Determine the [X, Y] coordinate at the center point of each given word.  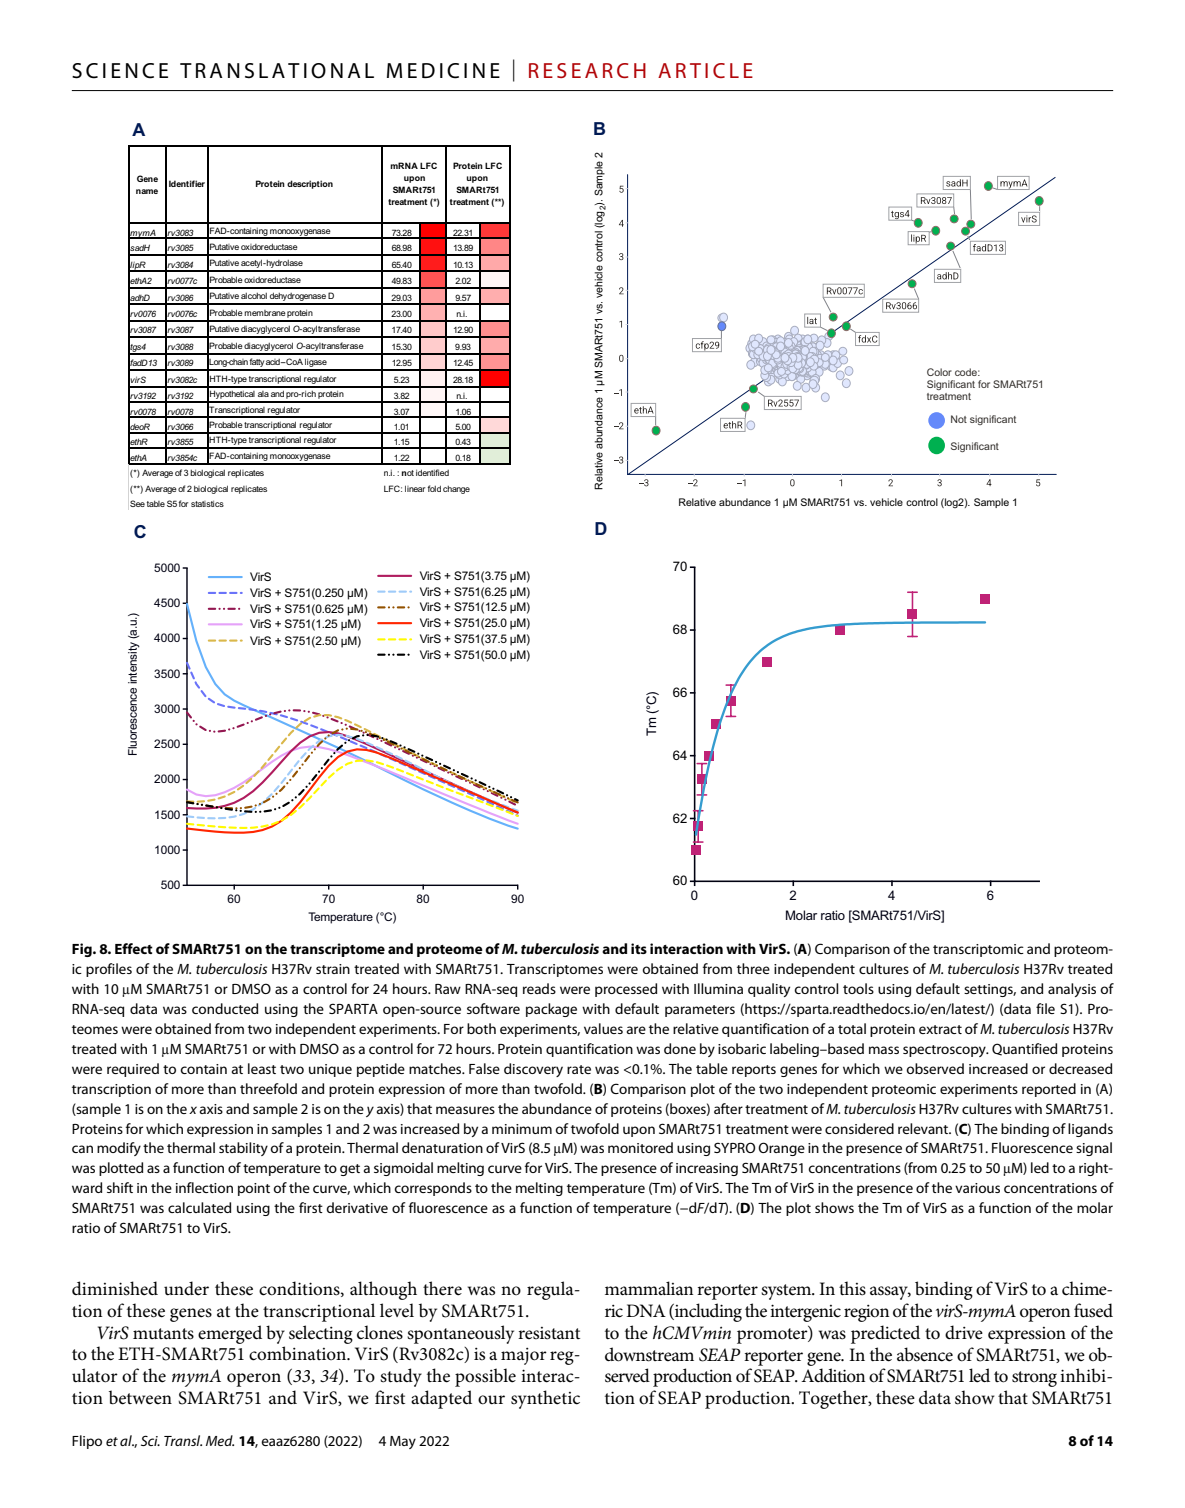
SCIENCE [120, 71]
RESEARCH [587, 70]
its [639, 948]
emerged [230, 1334]
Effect [134, 948]
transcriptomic [978, 950]
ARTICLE [705, 70]
